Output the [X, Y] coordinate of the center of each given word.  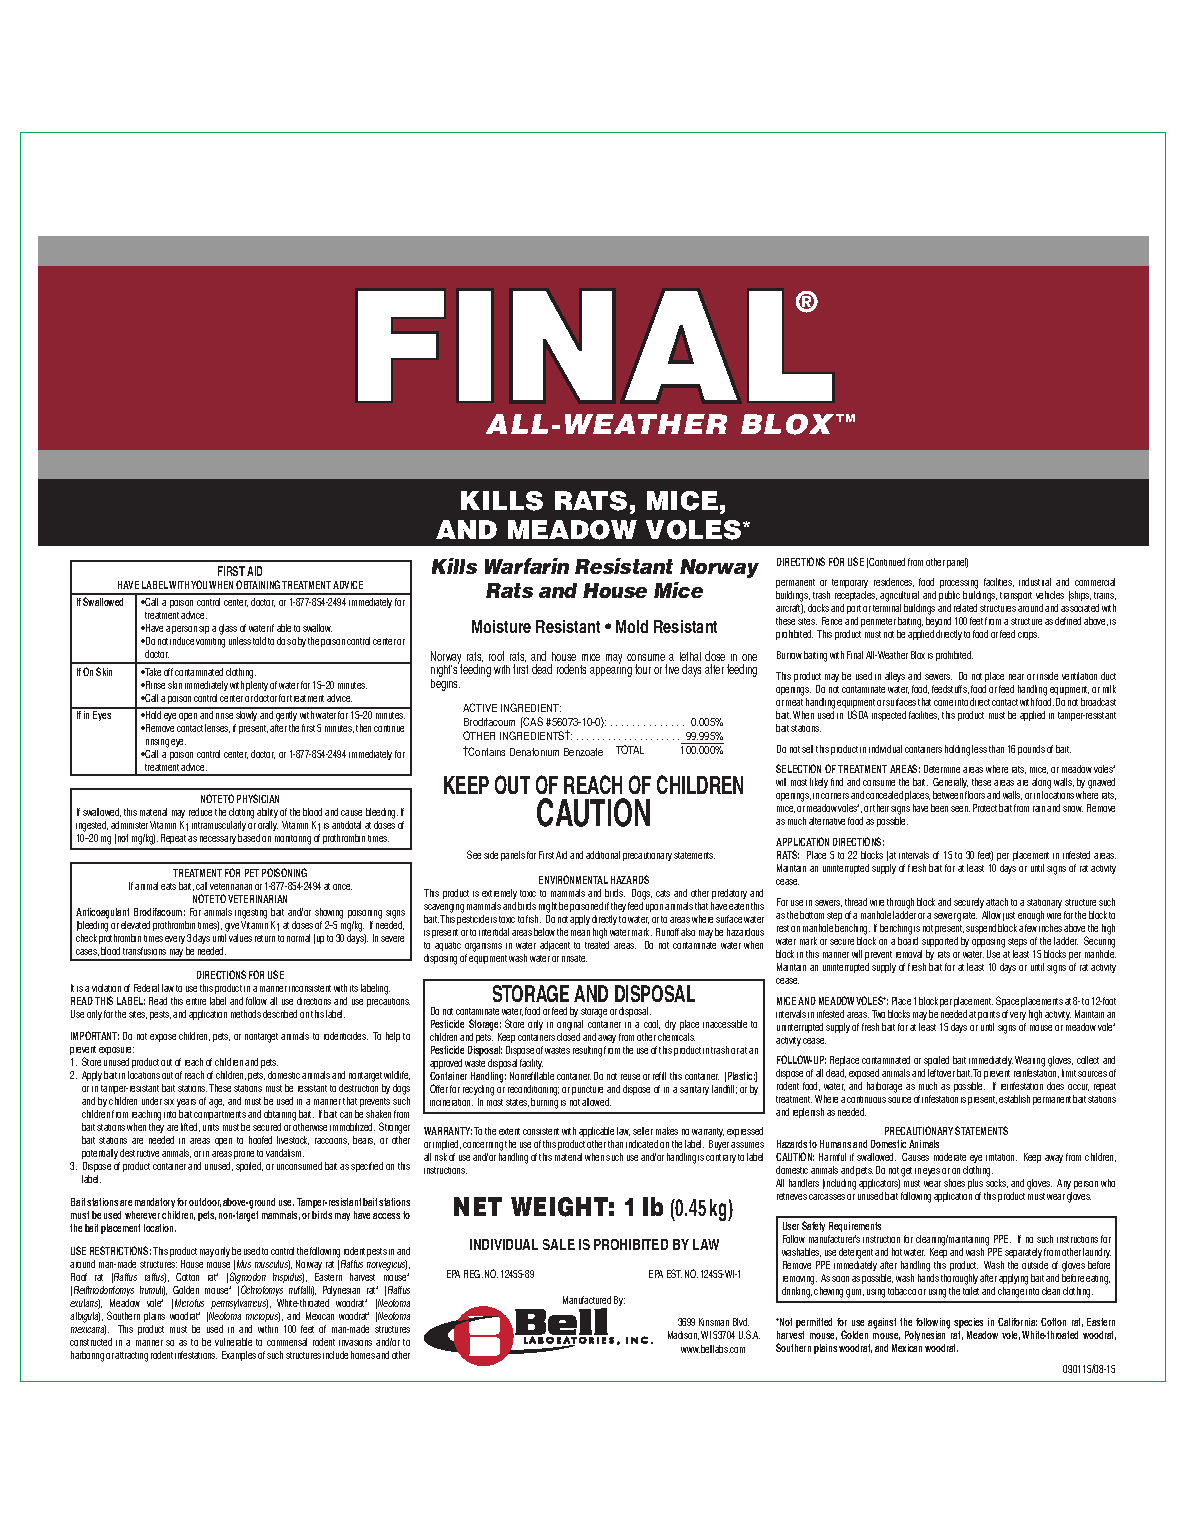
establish [1014, 1099]
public [950, 598]
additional [603, 855]
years [186, 1105]
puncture [587, 1090]
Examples [239, 1356]
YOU [199, 584]
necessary [218, 840]
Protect [985, 808]
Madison [683, 1335]
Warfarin [527, 566]
